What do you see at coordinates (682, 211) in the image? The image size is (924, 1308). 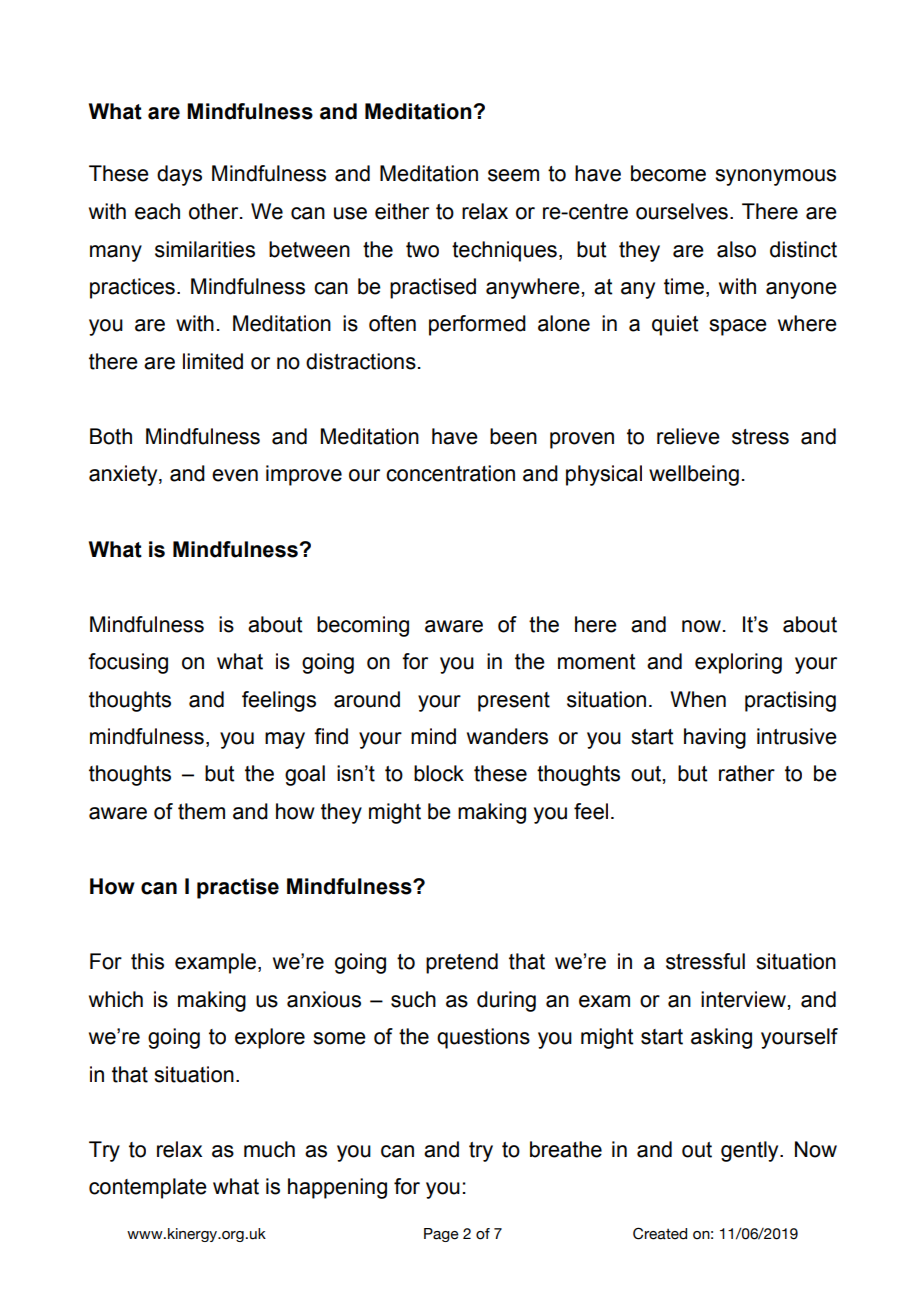 I see `ourselves` at bounding box center [682, 211].
